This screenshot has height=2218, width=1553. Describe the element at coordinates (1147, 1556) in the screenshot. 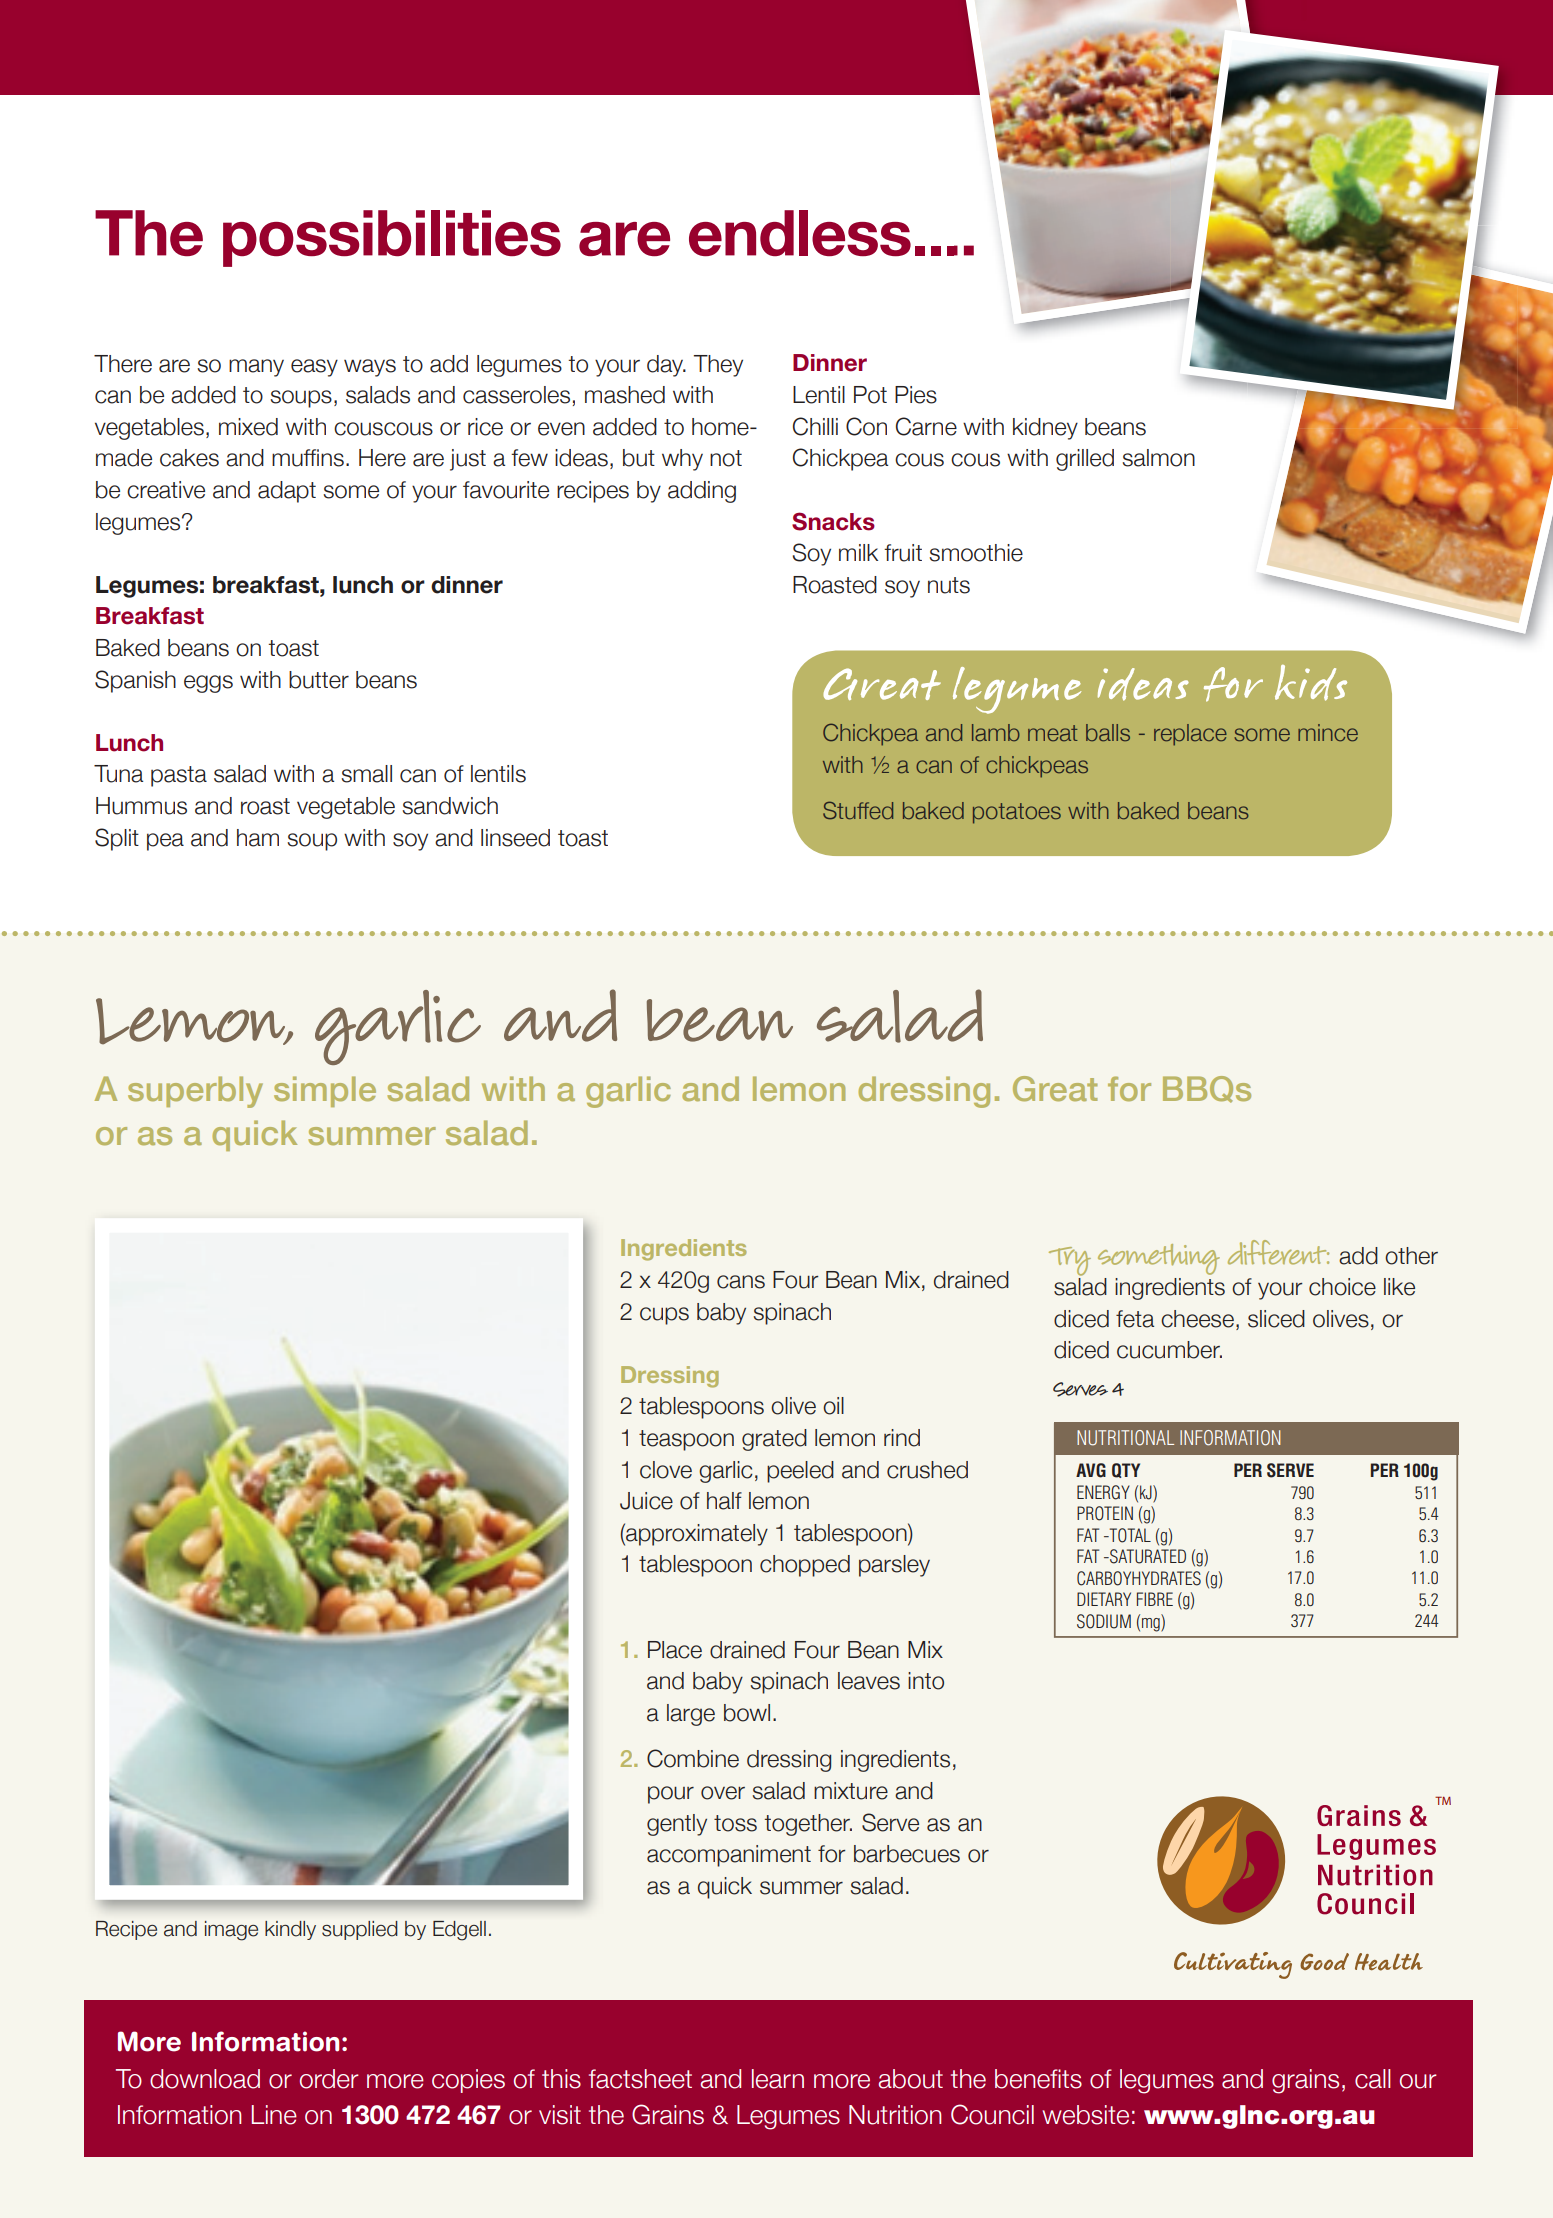

I see `SATURATED` at that location.
